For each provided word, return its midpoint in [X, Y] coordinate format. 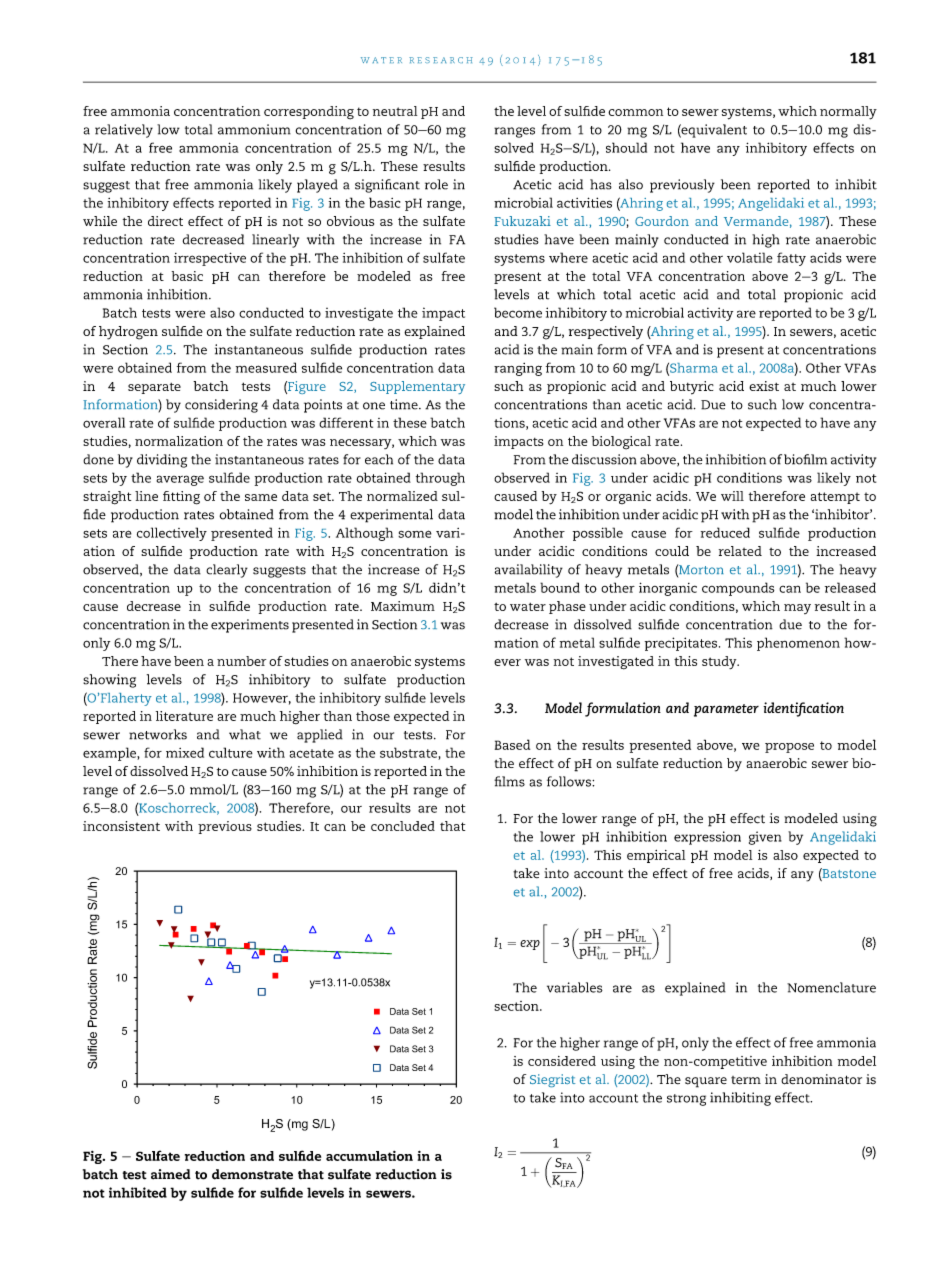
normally [848, 113]
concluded [403, 826]
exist [764, 386]
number [241, 661]
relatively [124, 131]
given [765, 838]
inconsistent [121, 826]
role [436, 184]
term [746, 1080]
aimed [171, 1174]
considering [221, 406]
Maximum [403, 606]
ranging [518, 369]
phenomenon [798, 644]
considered [562, 1061]
